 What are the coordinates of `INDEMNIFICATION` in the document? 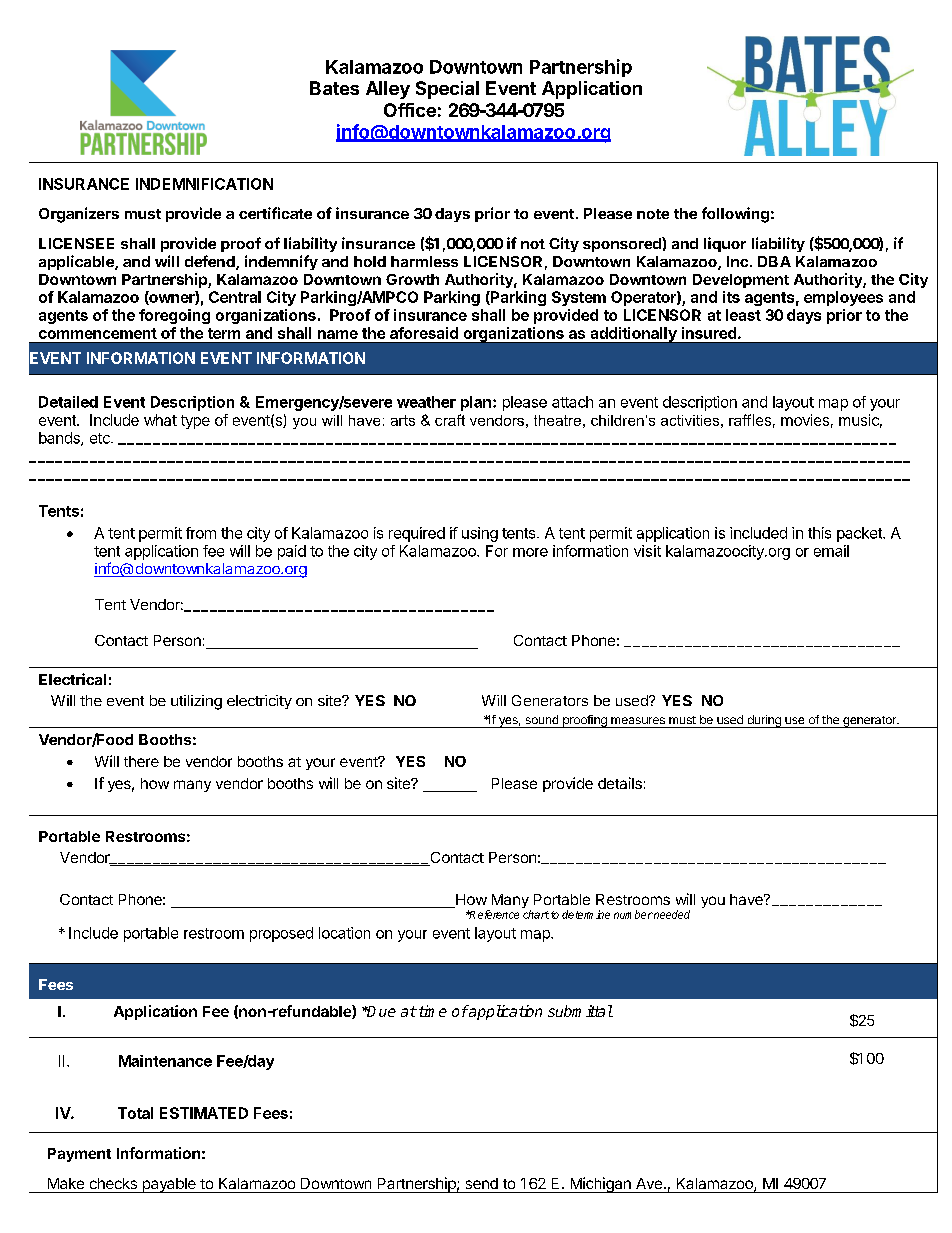 It's located at (204, 184).
